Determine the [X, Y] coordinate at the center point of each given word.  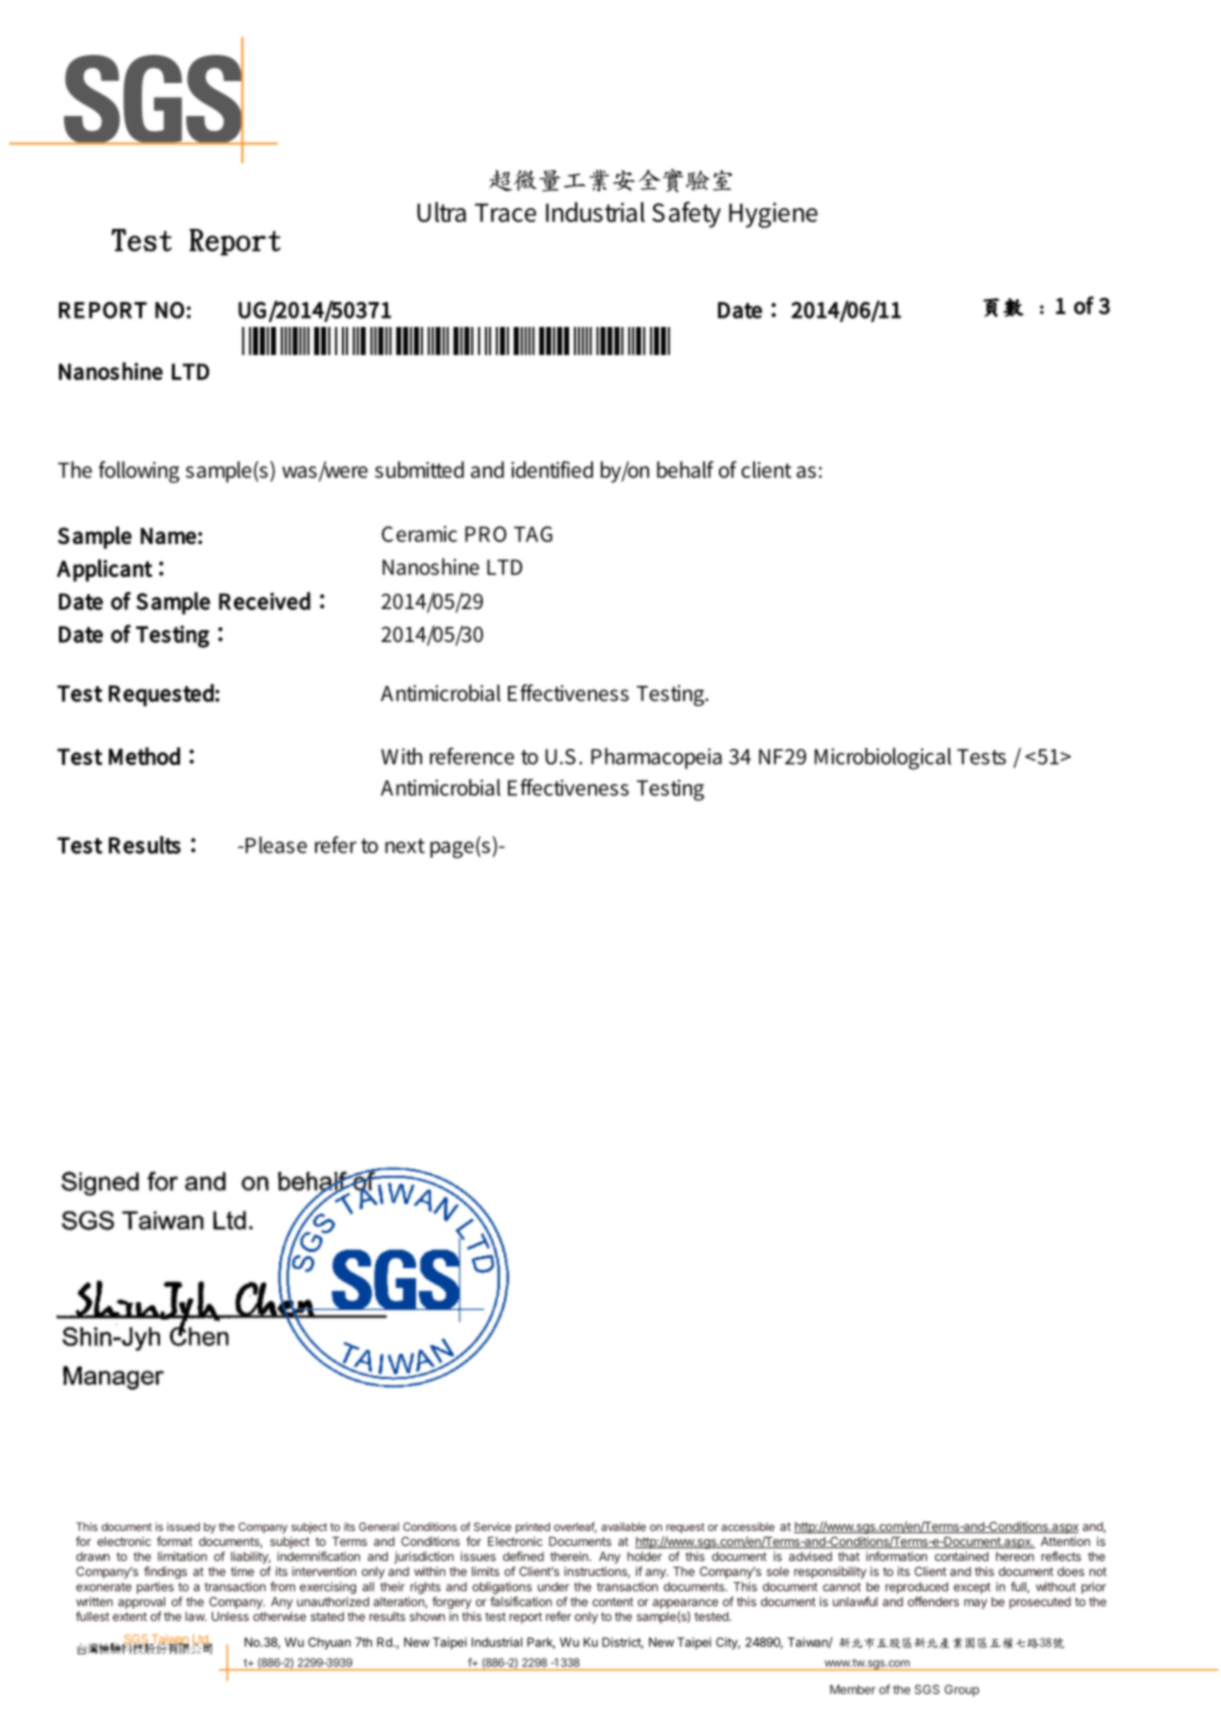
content [612, 1602]
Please [275, 845]
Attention [1065, 1541]
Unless [230, 1616]
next [405, 846]
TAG [533, 534]
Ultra [441, 212]
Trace [505, 212]
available [623, 1526]
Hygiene [773, 215]
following [139, 472]
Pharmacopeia [656, 758]
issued [183, 1526]
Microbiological [883, 759]
